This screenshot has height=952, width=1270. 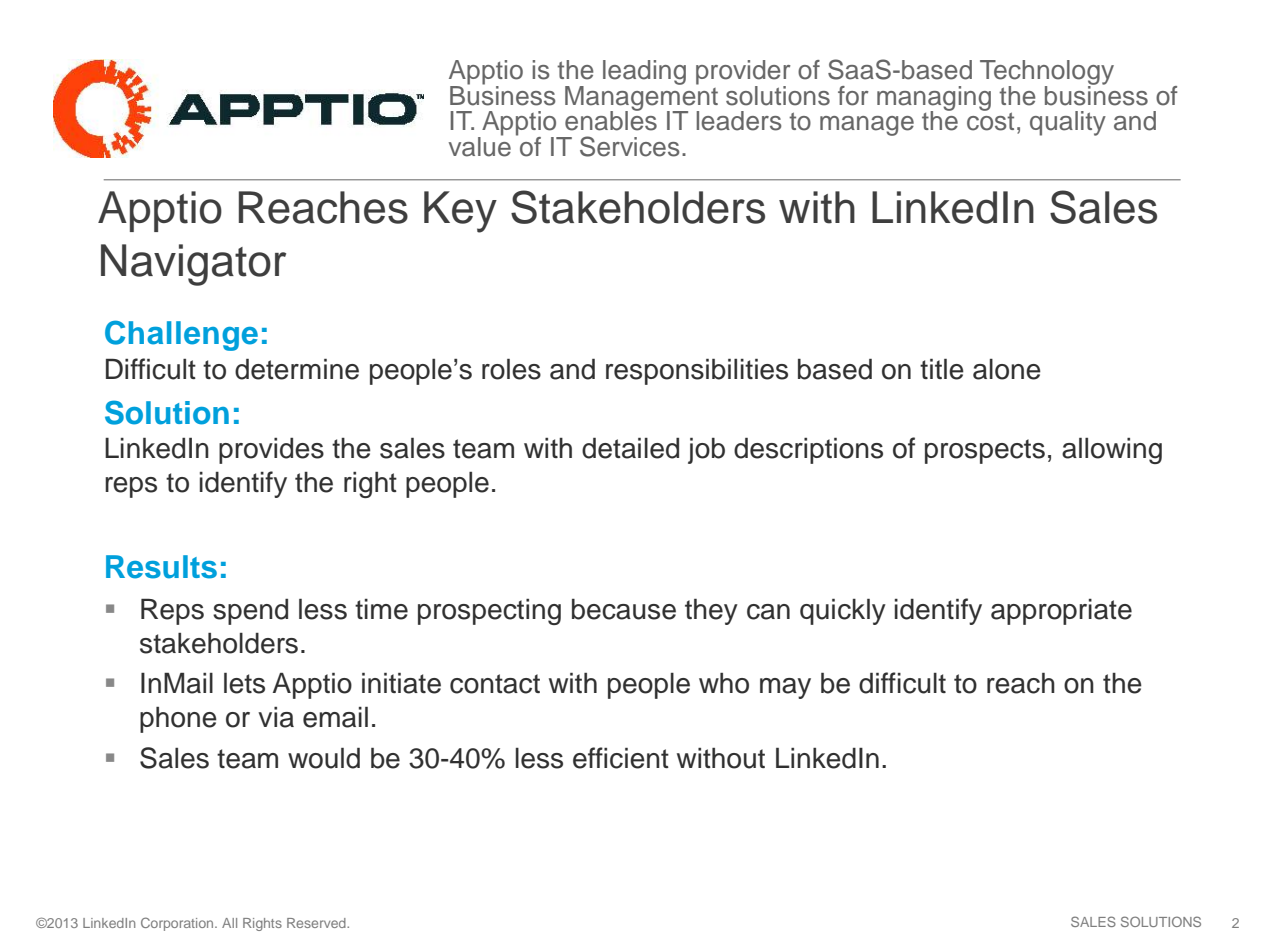 I want to click on detailed, so click(x=630, y=448).
